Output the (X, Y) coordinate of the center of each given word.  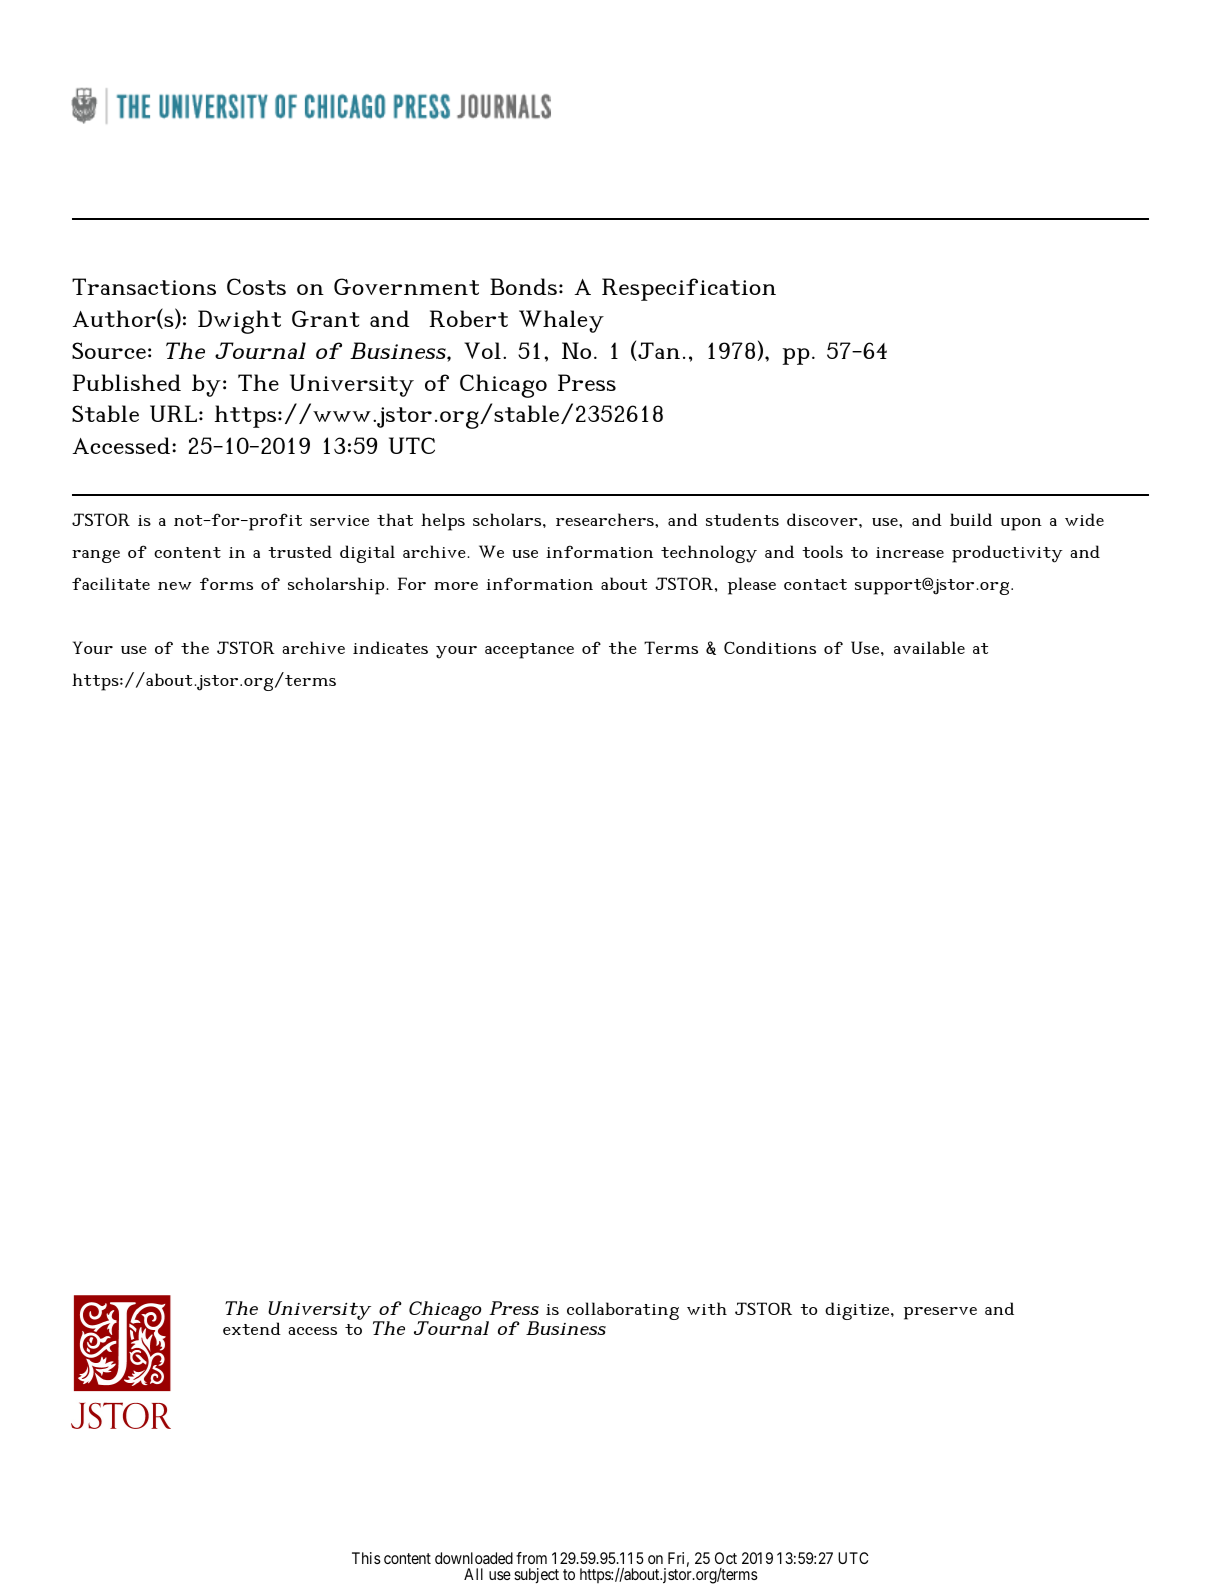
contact (815, 584)
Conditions (770, 647)
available (929, 647)
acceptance (529, 651)
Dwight (239, 322)
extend (252, 1328)
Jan (658, 351)
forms (226, 583)
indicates (390, 647)
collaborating (623, 1311)
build (971, 519)
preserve (940, 1313)
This (366, 1558)
